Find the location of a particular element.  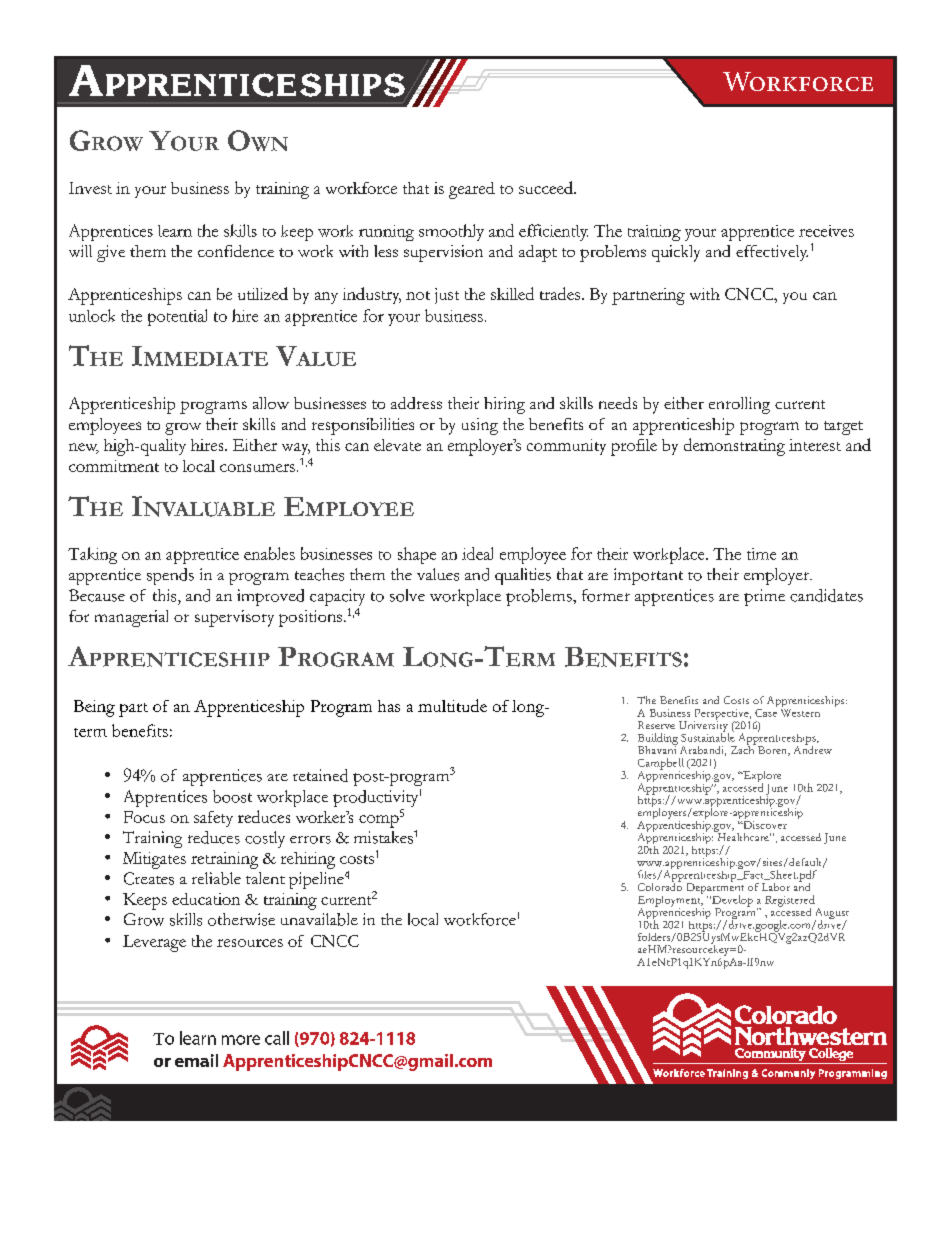

email is located at coordinates (196, 1060).
